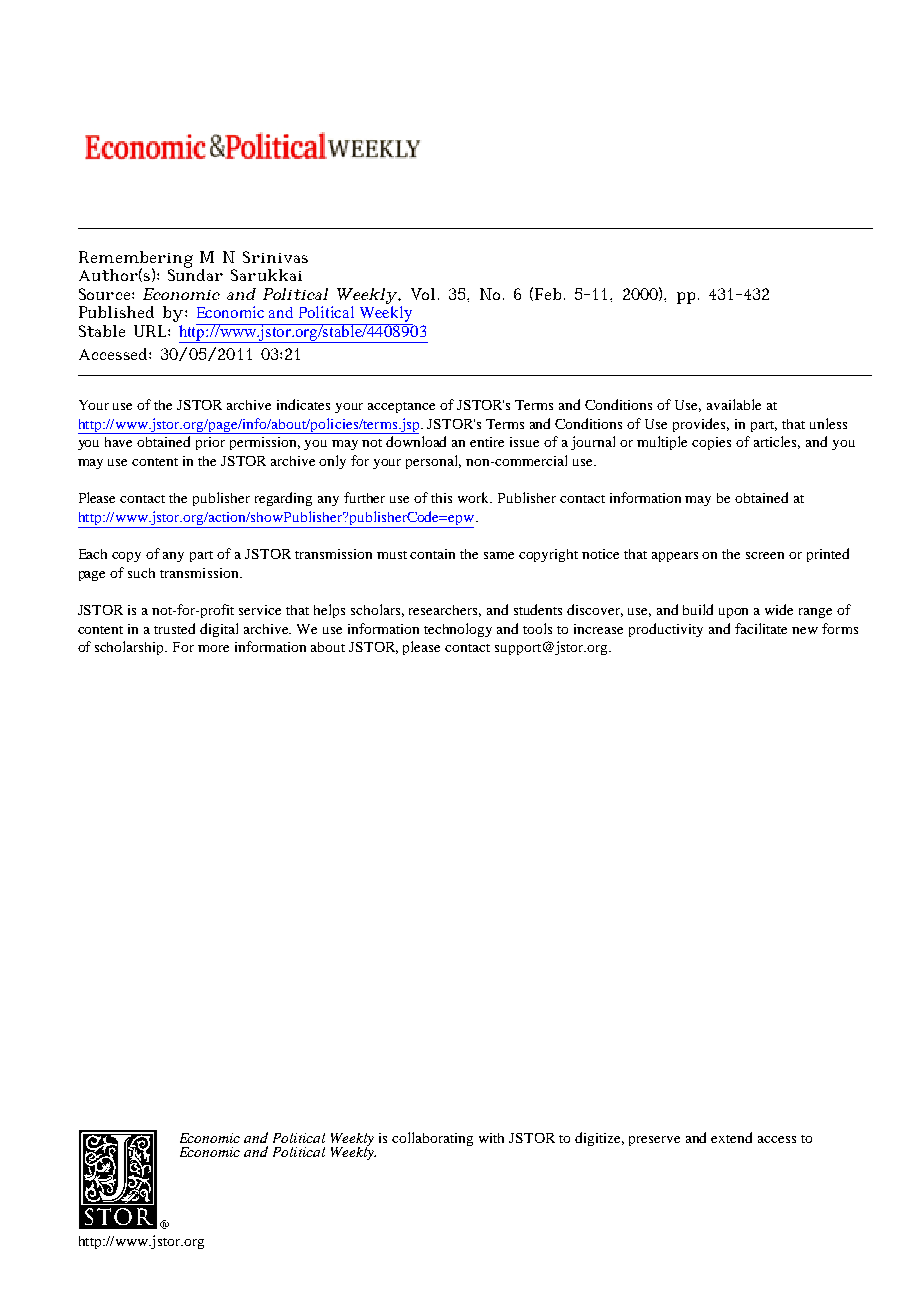 This document has height=1308, width=924. I want to click on available, so click(734, 404).
